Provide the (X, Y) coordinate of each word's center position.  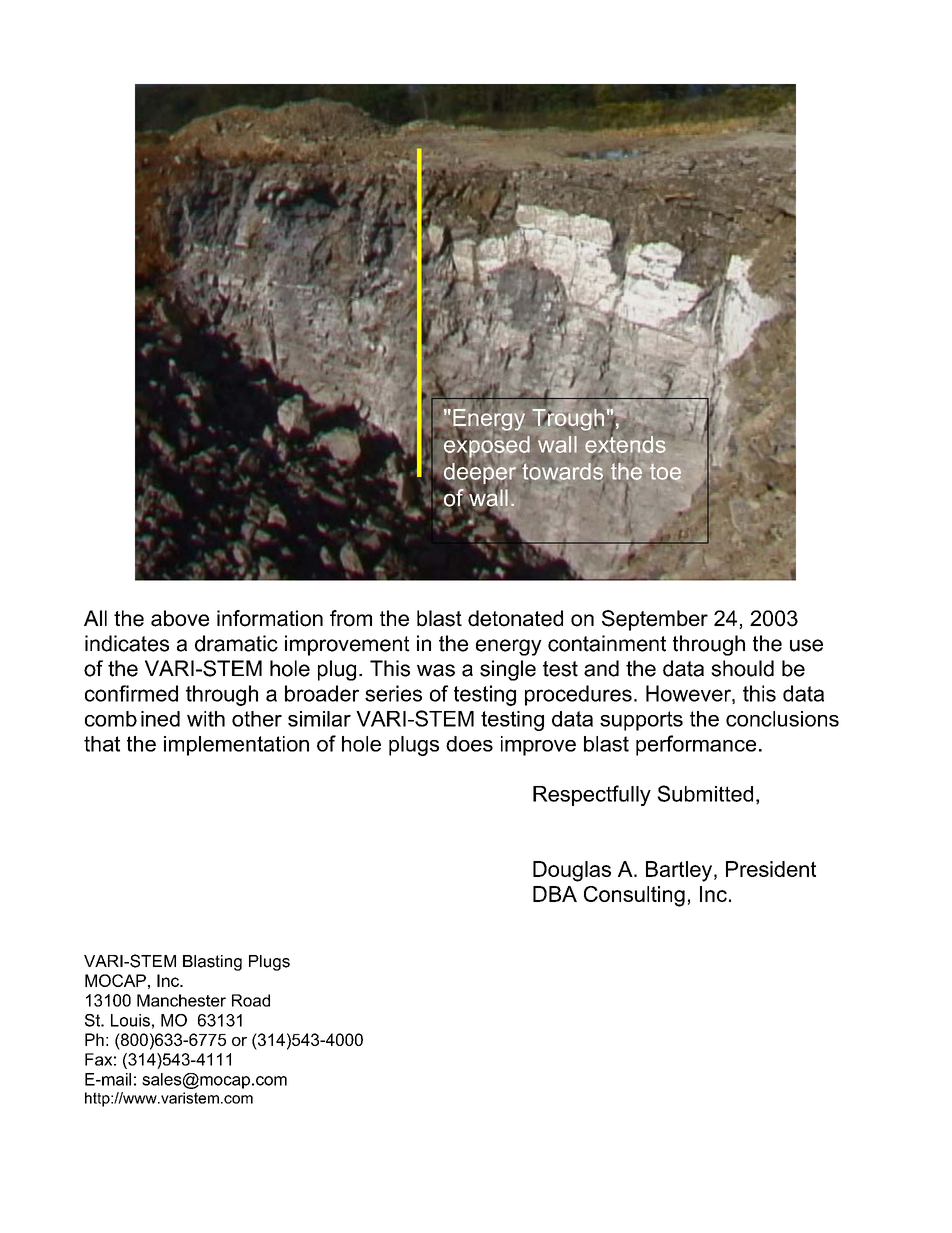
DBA (555, 894)
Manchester (181, 1000)
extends (625, 443)
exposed (486, 446)
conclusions (782, 719)
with (206, 719)
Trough (568, 420)
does (469, 744)
